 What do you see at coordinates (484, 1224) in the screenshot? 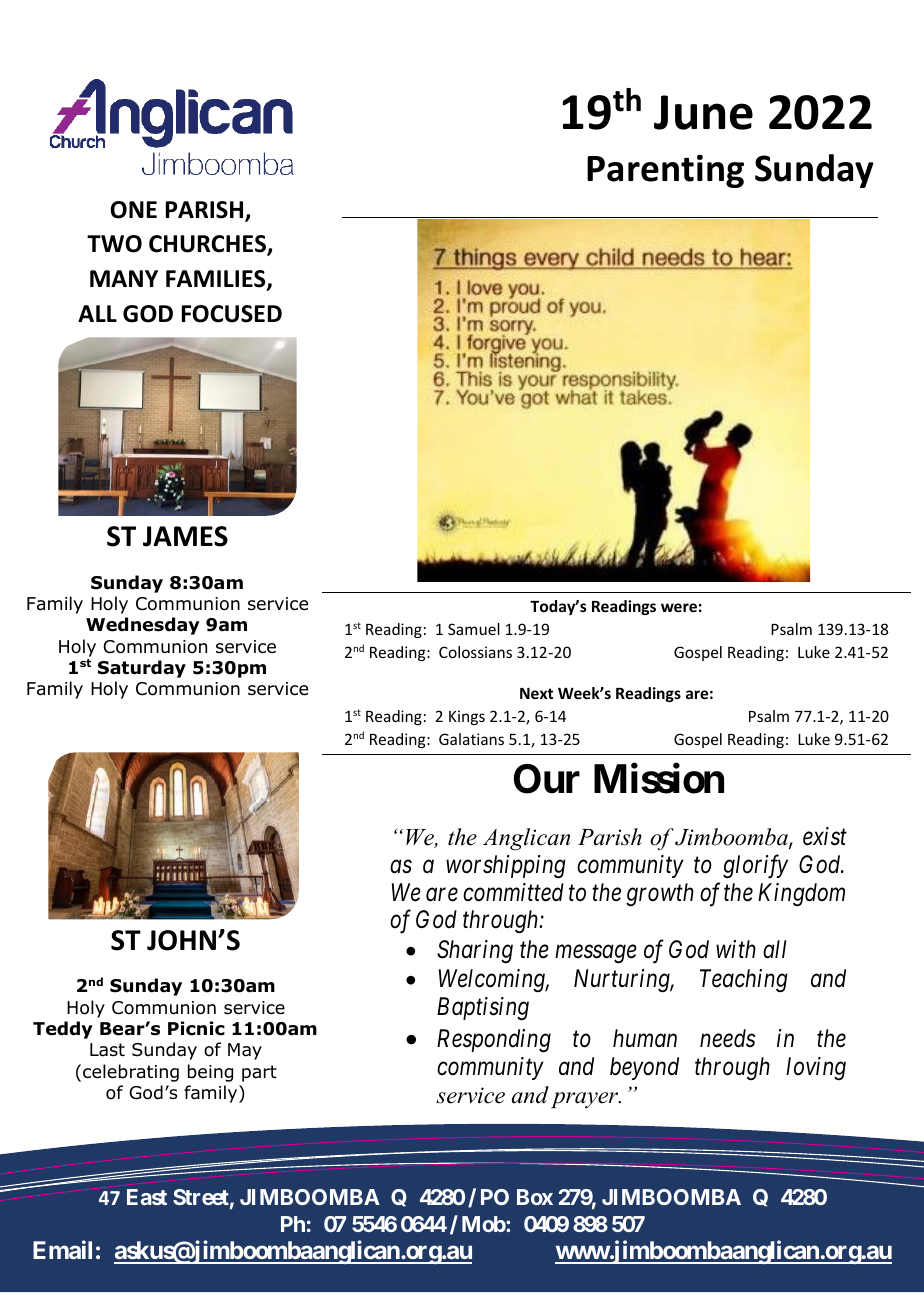
I see `Mob` at bounding box center [484, 1224].
